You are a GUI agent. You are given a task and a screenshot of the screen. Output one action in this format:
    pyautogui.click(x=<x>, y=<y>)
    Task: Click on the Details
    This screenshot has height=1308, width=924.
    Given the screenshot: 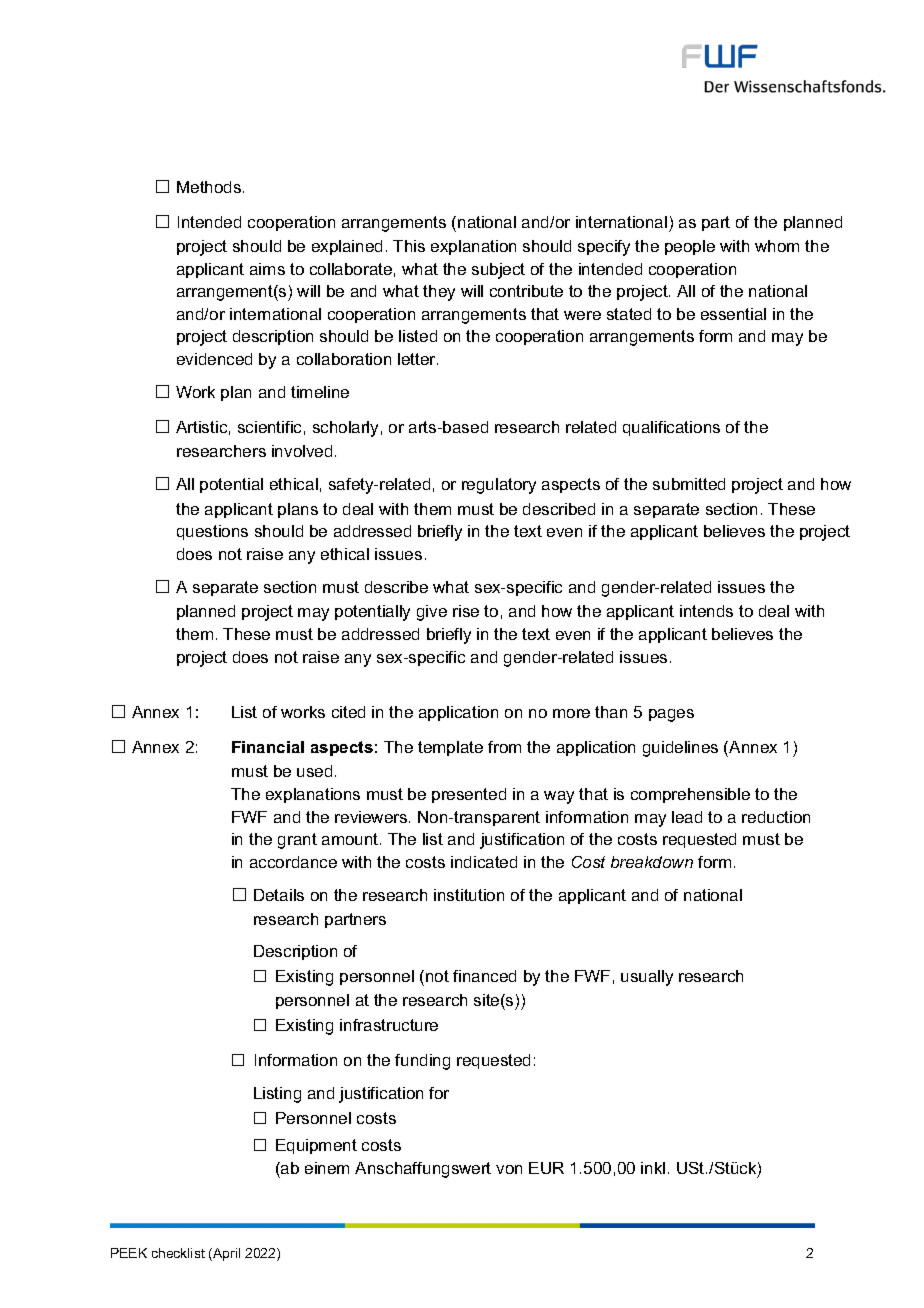 What is the action you would take?
    pyautogui.click(x=279, y=895)
